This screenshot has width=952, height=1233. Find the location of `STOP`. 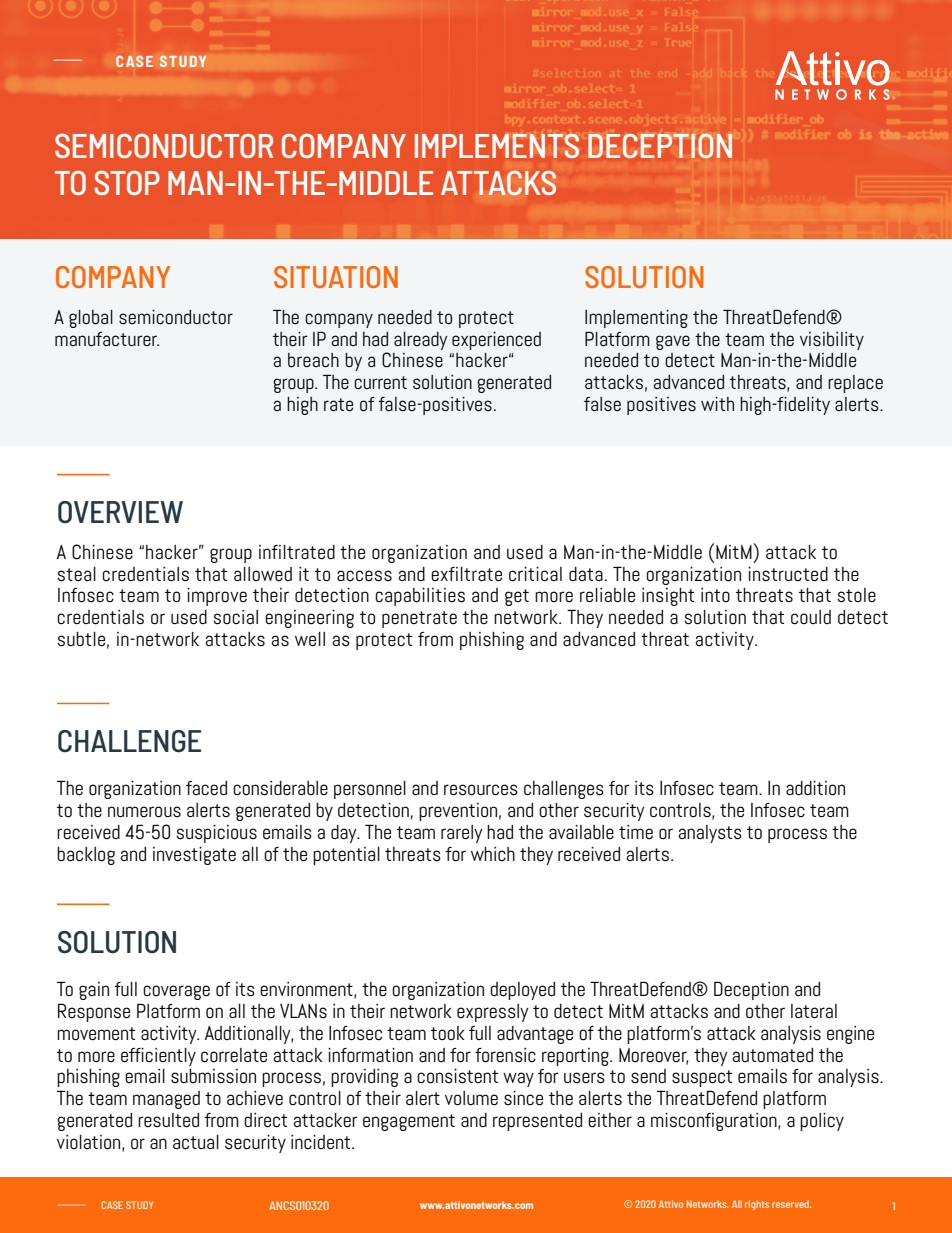

STOP is located at coordinates (127, 183).
